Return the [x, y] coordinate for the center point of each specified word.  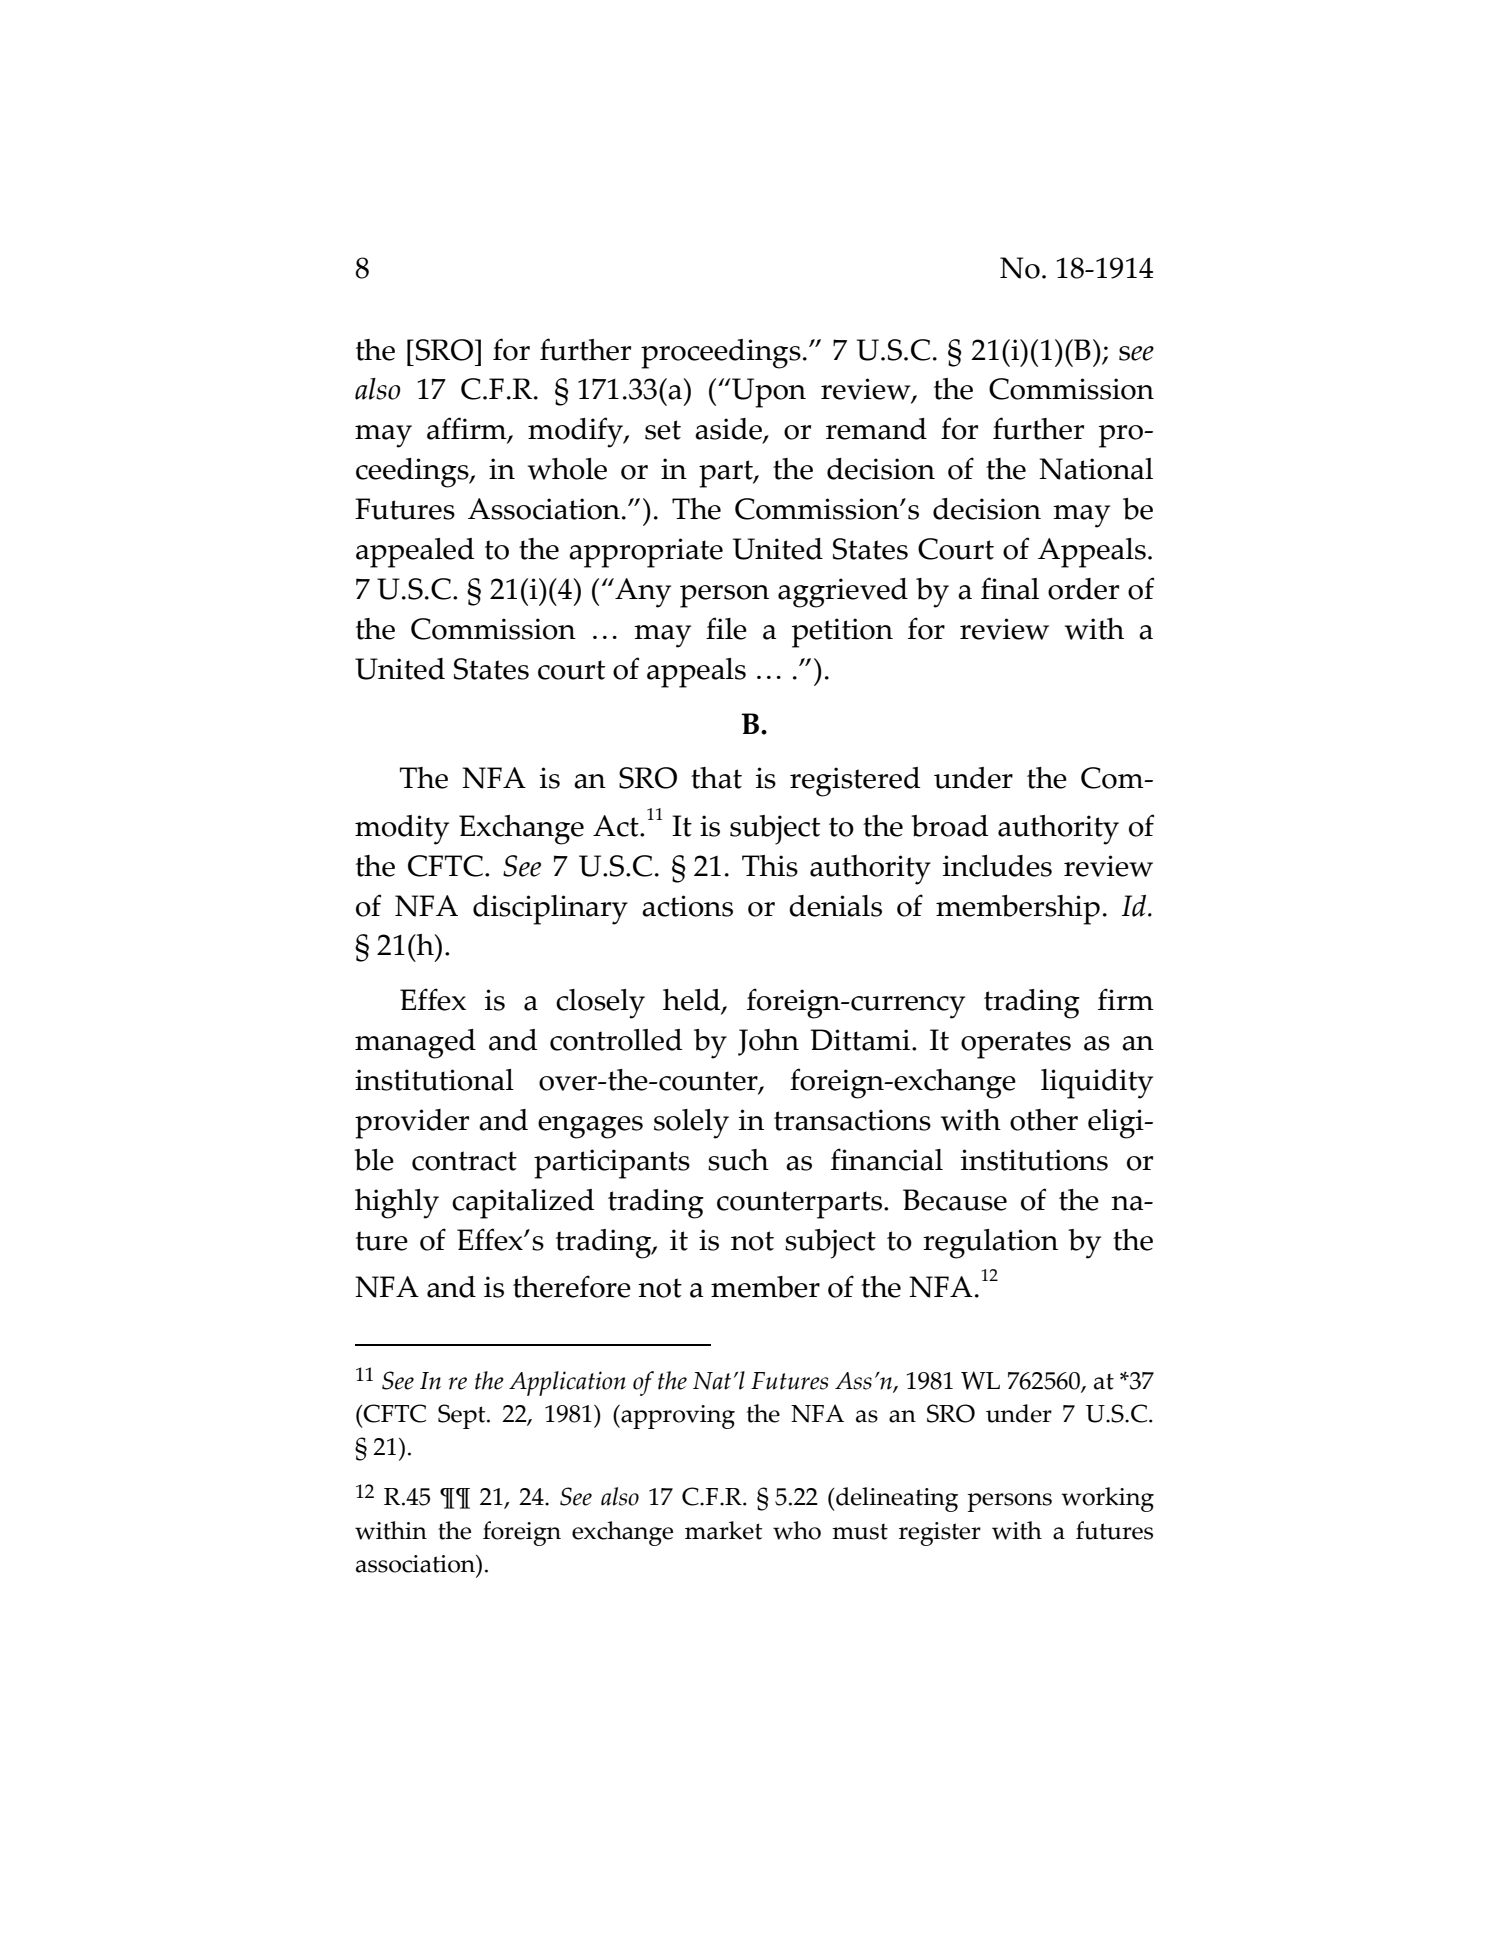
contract [464, 1161]
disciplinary [550, 910]
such [738, 1160]
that [716, 778]
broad [949, 826]
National [1096, 469]
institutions [1034, 1160]
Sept [463, 1416]
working [1107, 1499]
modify [576, 432]
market [723, 1530]
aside [729, 430]
